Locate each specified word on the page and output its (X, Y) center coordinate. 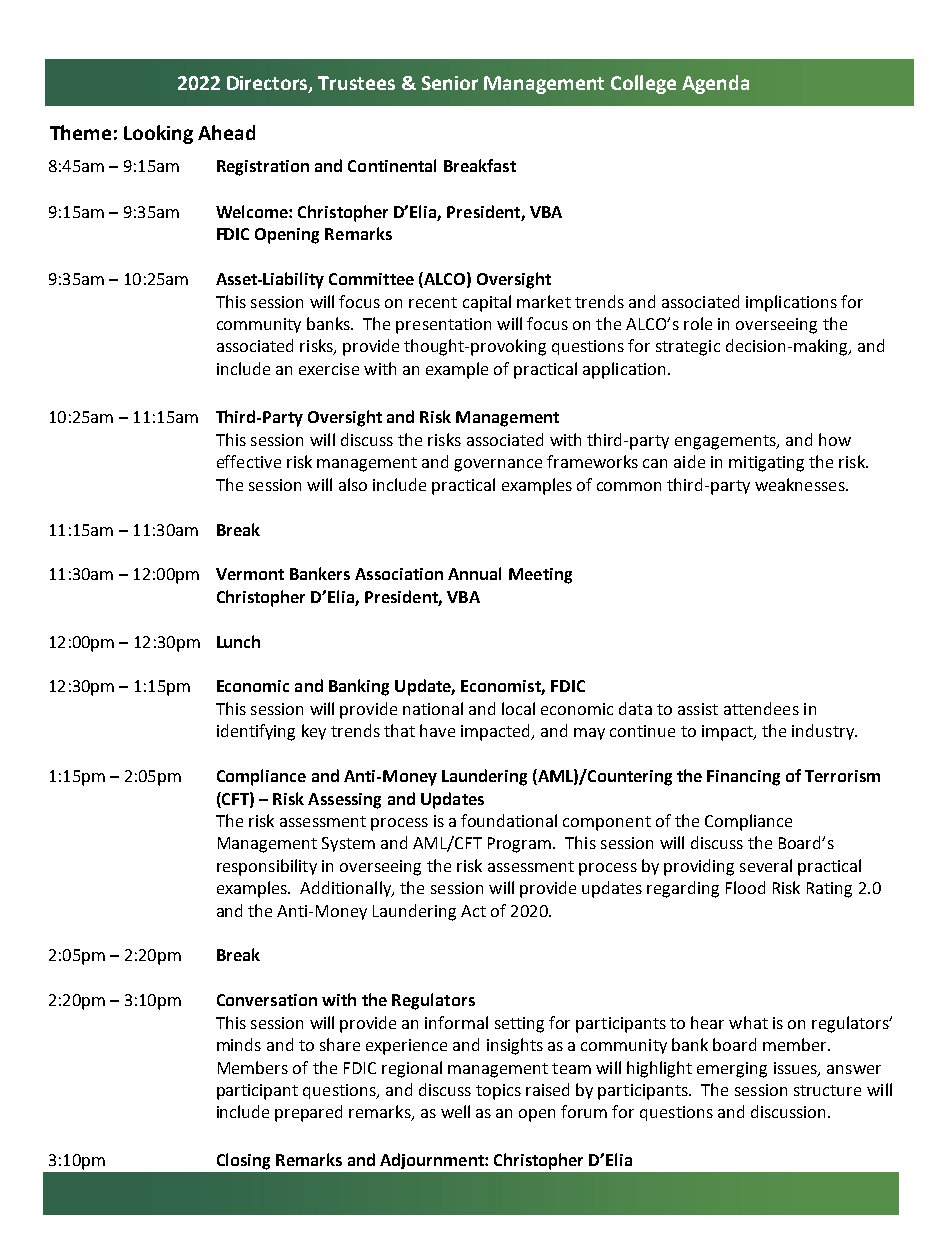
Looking (158, 134)
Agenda (715, 84)
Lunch (238, 641)
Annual (474, 573)
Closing (243, 1161)
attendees (761, 708)
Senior (450, 83)
